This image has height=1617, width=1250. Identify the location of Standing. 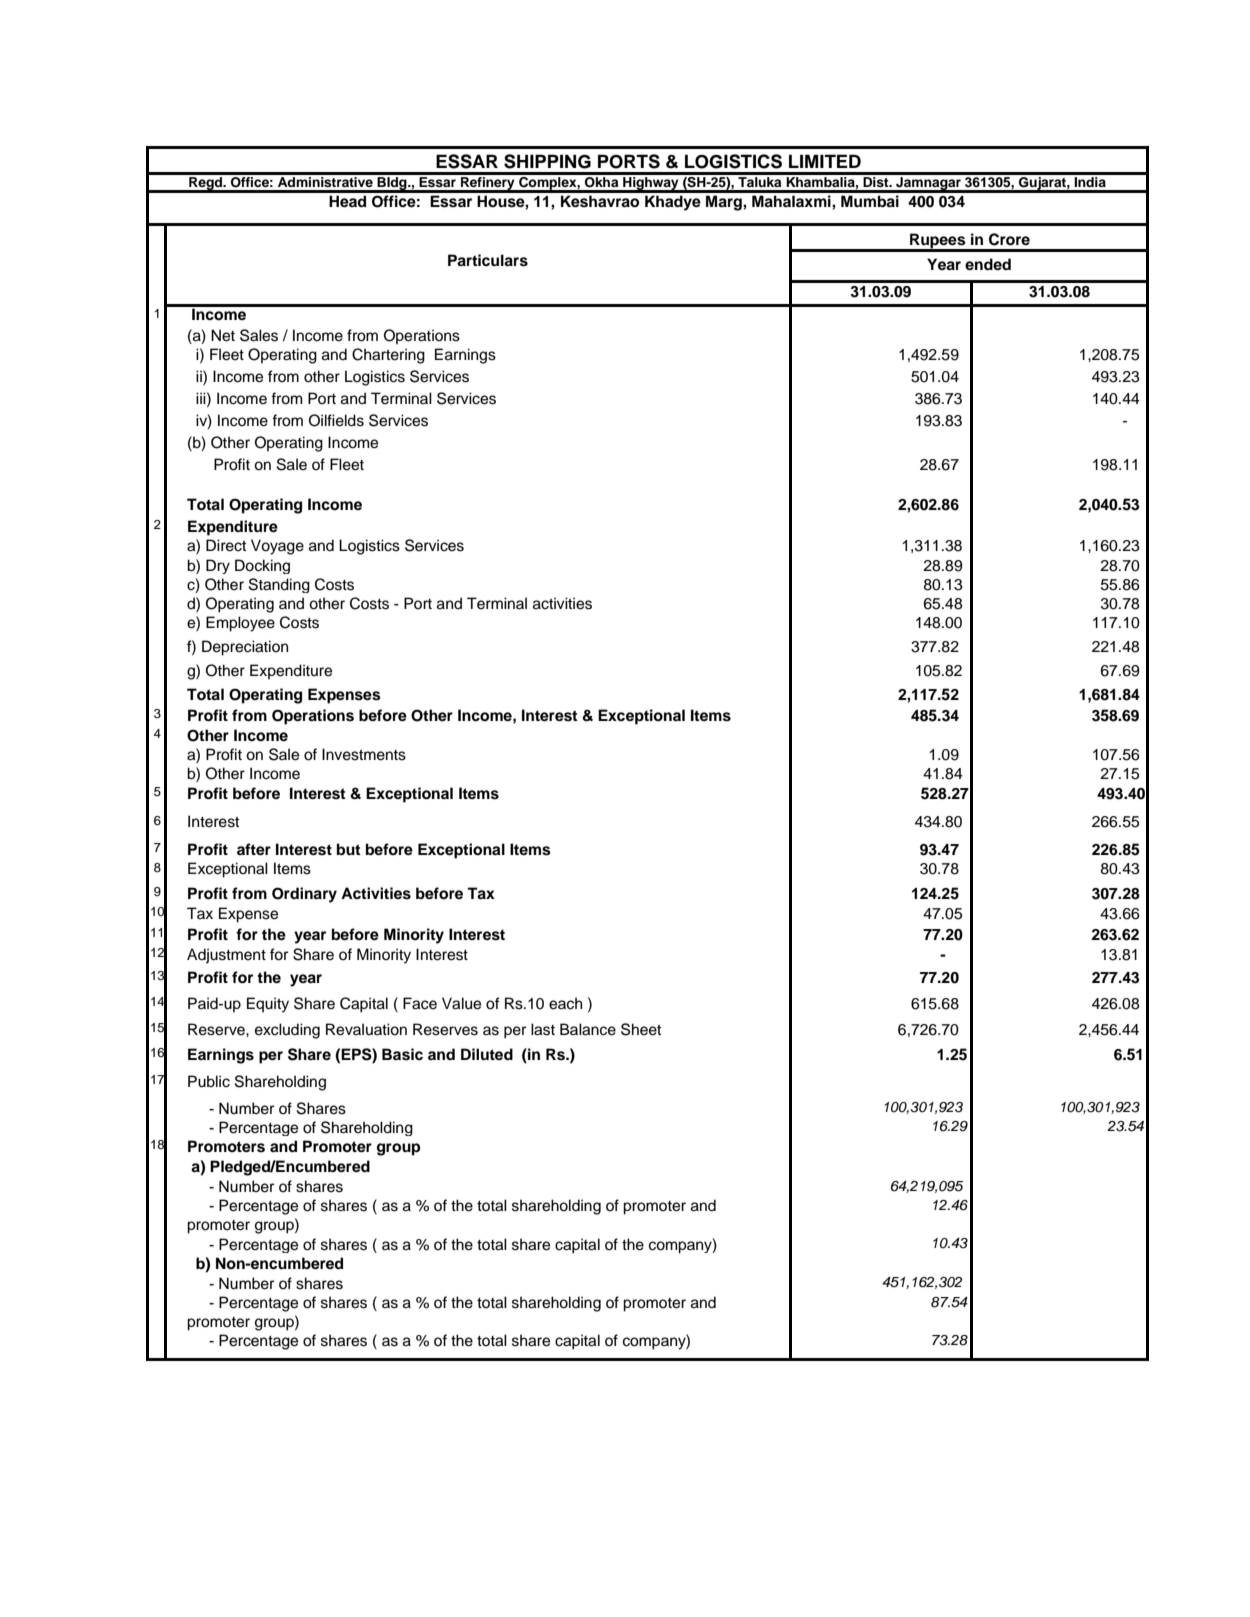
(279, 585).
